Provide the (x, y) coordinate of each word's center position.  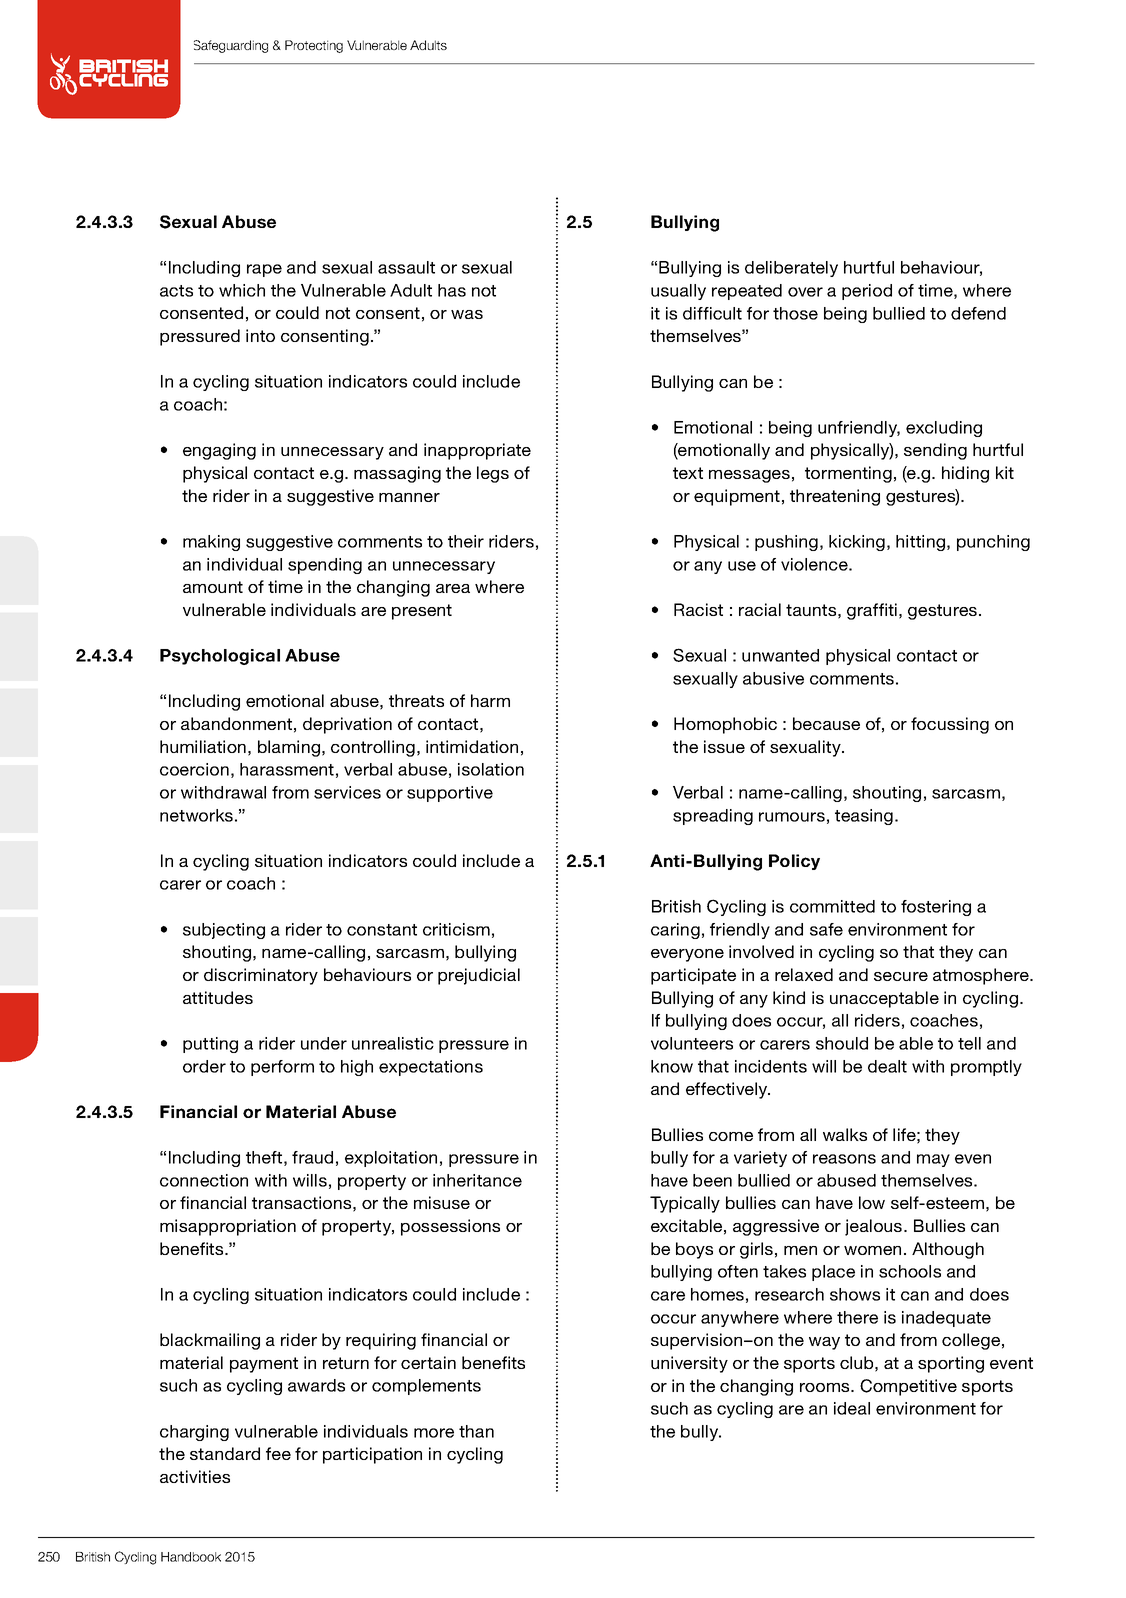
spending (325, 566)
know (672, 1066)
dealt (887, 1066)
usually (678, 292)
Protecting (314, 46)
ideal (852, 1408)
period (867, 292)
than (476, 1431)
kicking (857, 543)
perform (282, 1068)
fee (278, 1453)
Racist (698, 609)
